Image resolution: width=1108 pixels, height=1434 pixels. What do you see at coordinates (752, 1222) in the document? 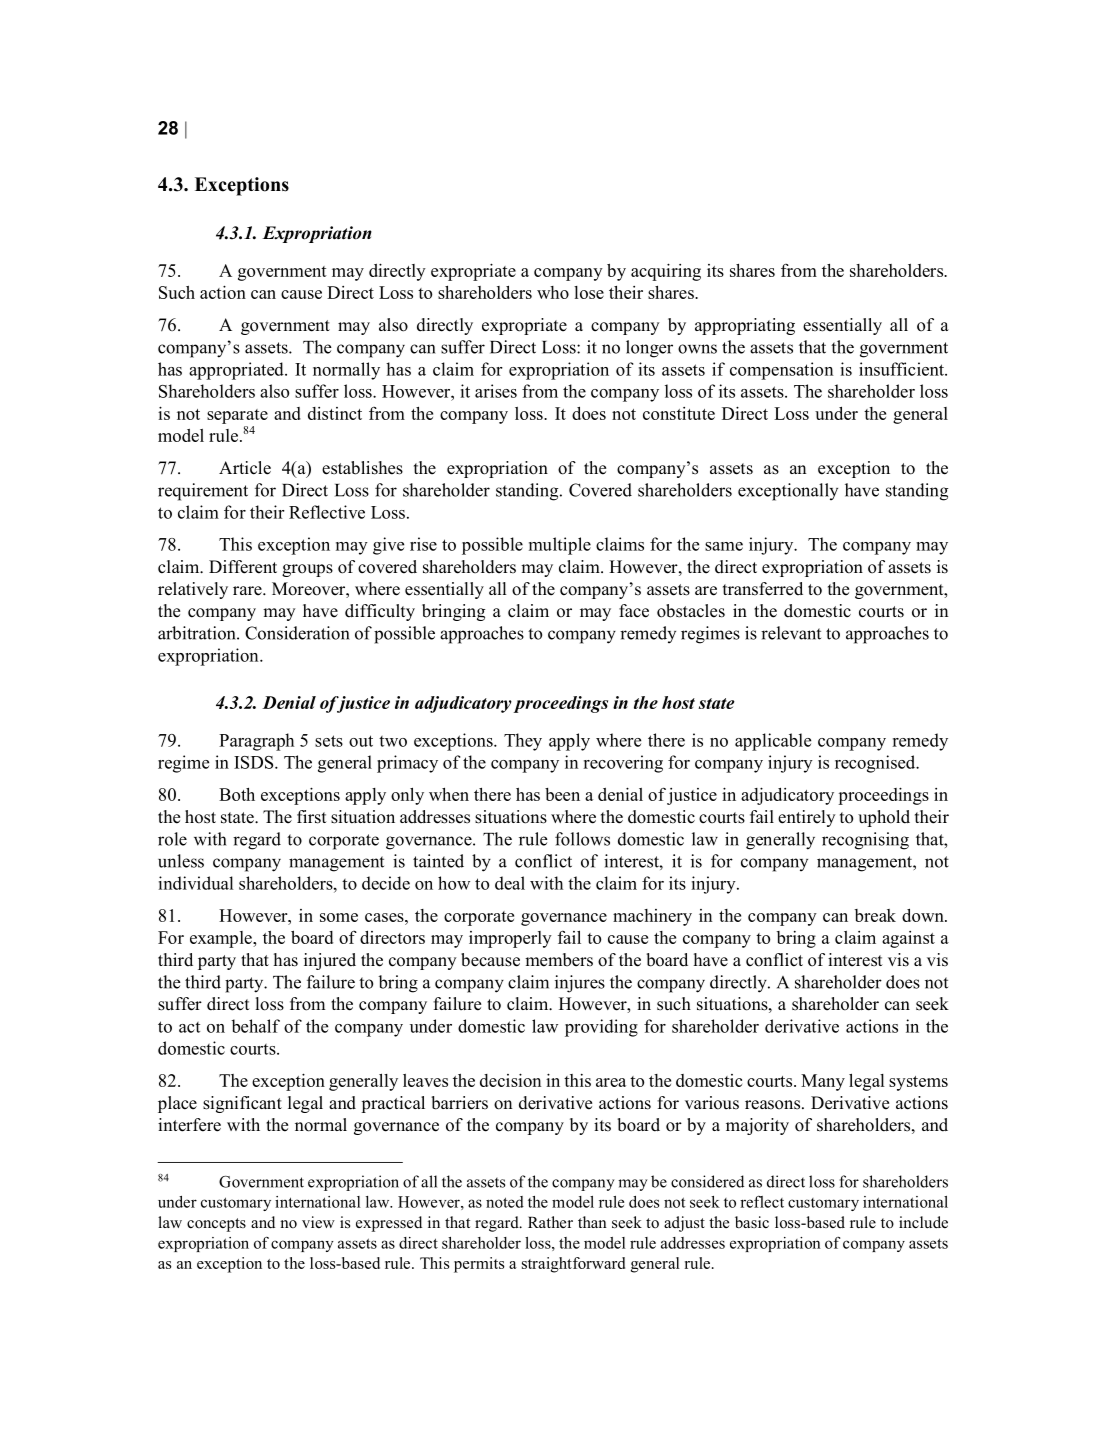
I see `basic` at bounding box center [752, 1222].
